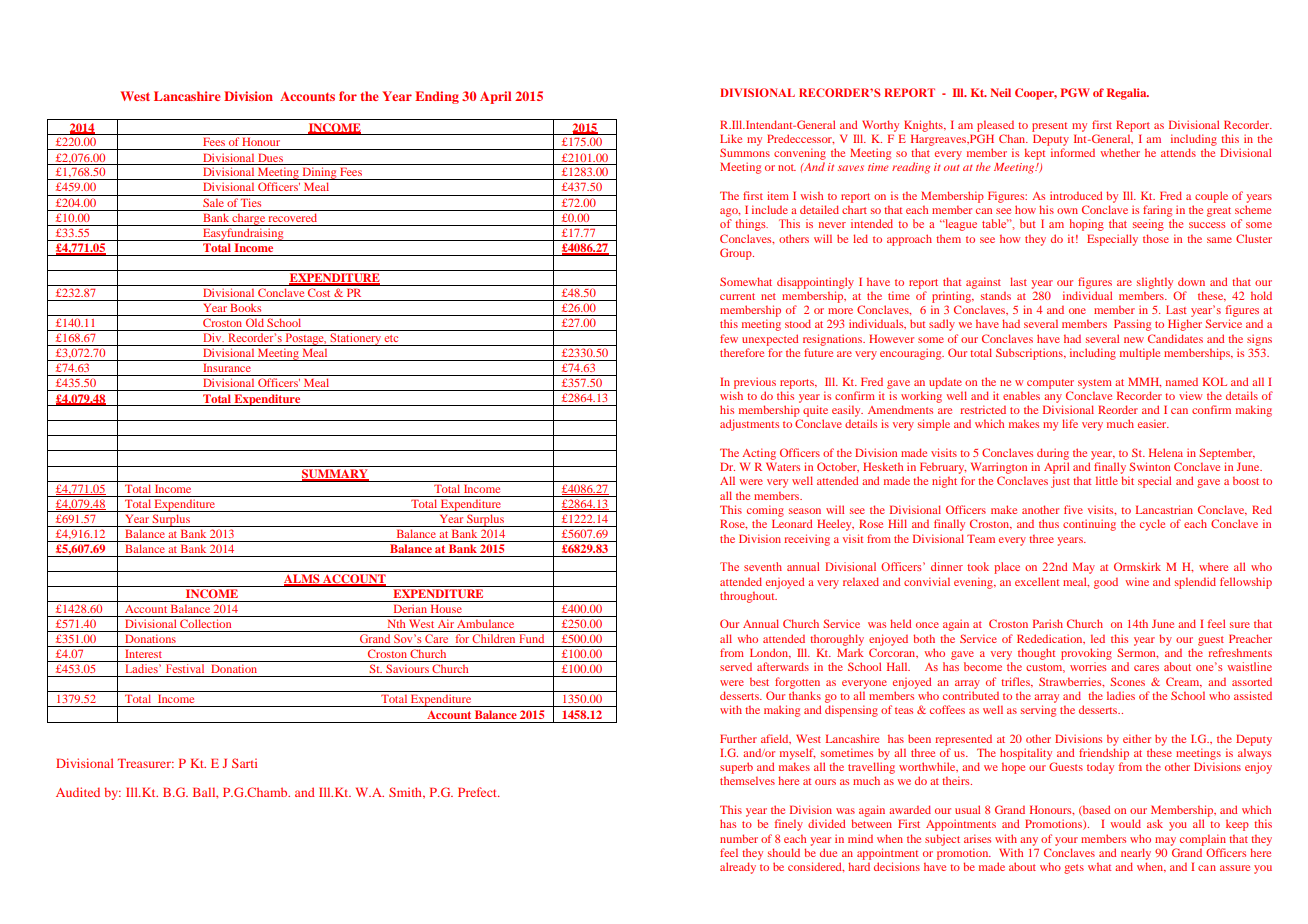  I want to click on Acting, so click(759, 454).
